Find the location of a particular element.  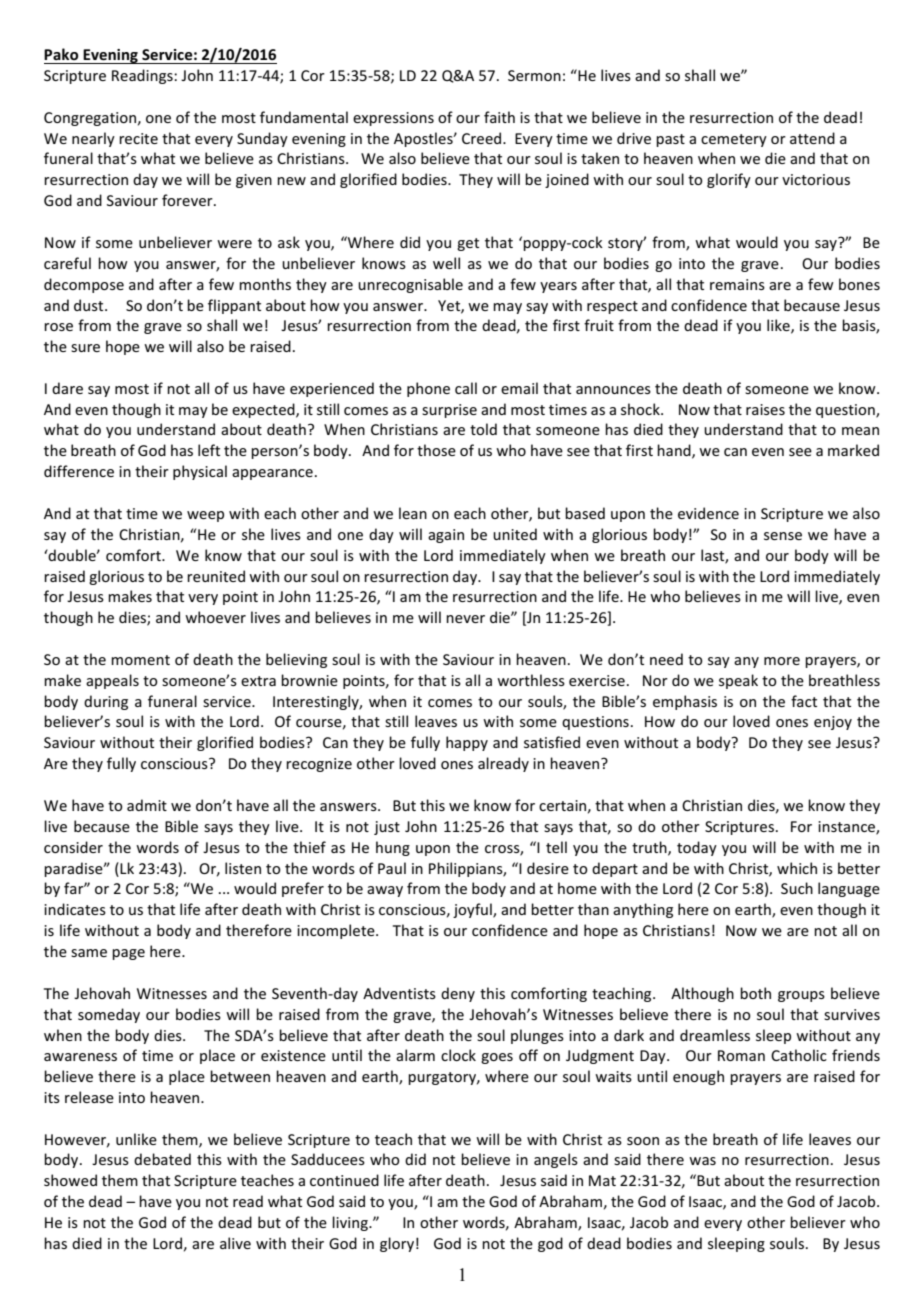

cemetery is located at coordinates (734, 140).
